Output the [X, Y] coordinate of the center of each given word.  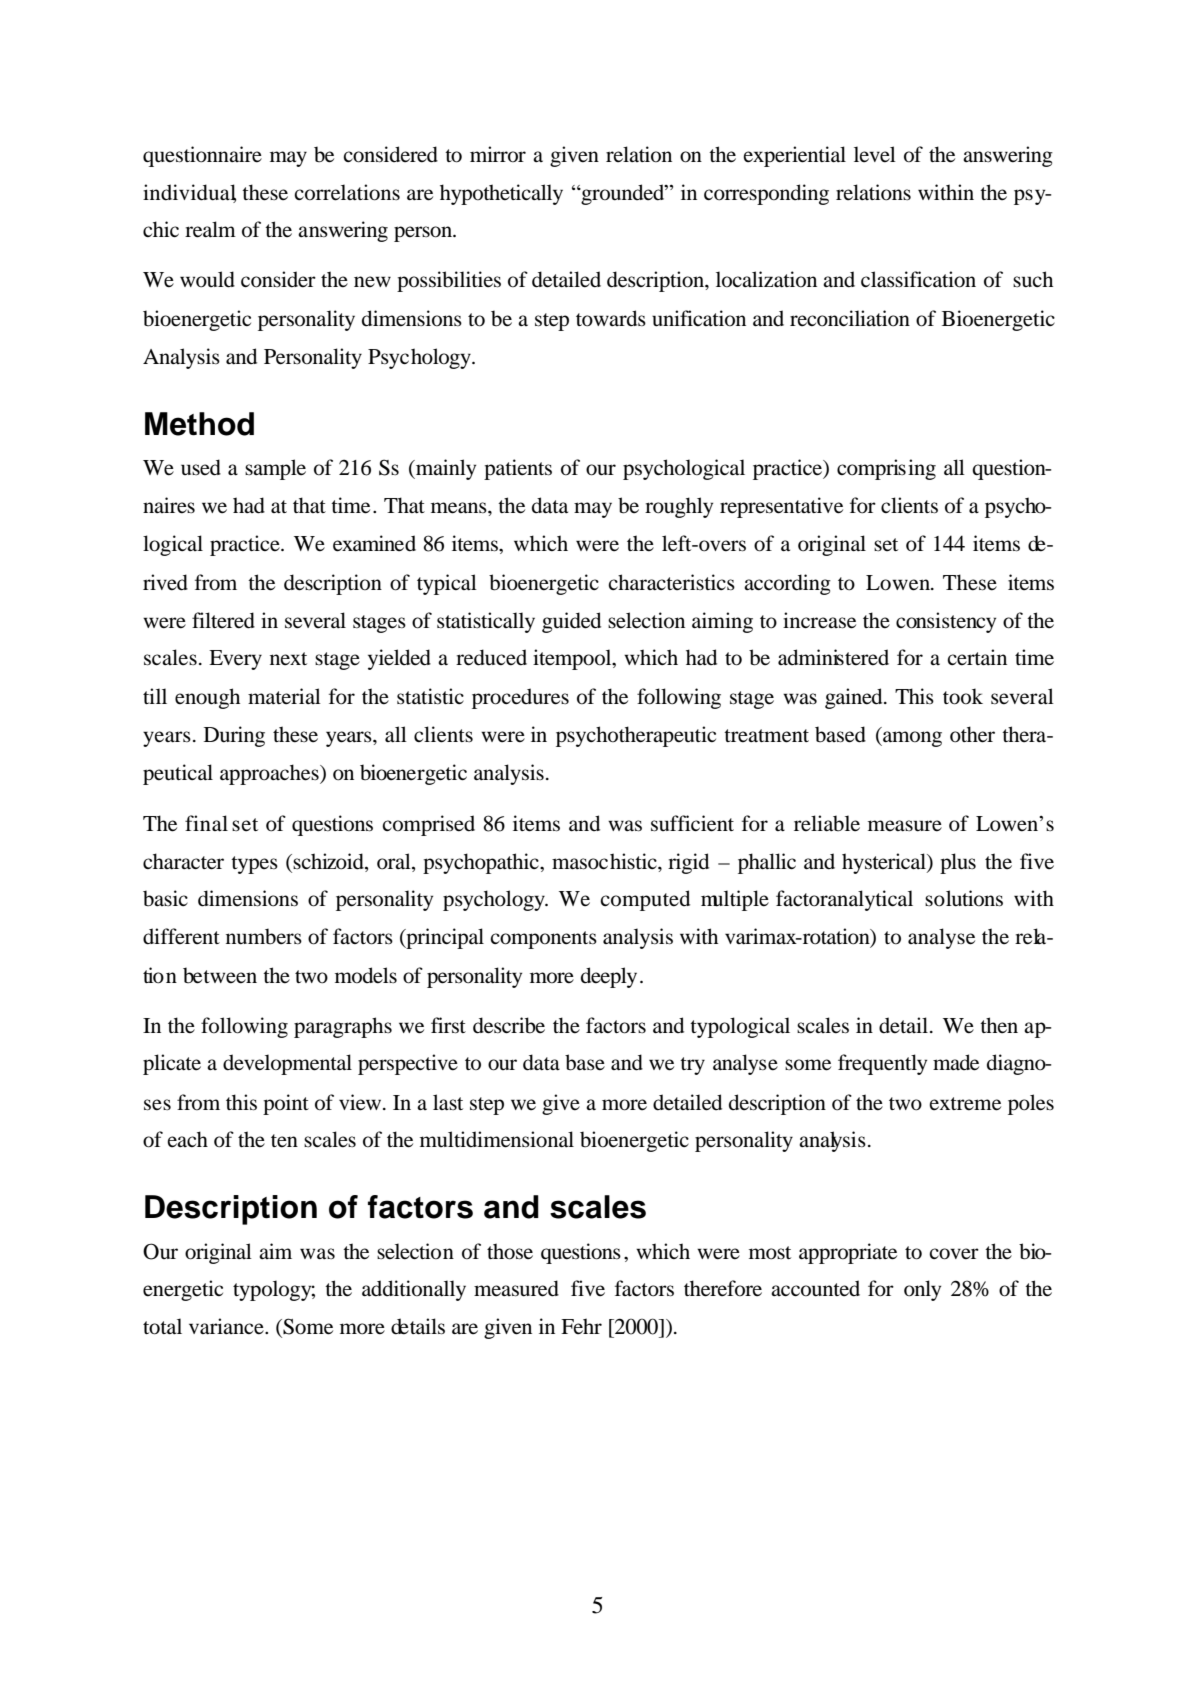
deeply [609, 977]
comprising [886, 469]
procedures [520, 698]
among [911, 739]
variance [227, 1326]
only [922, 1290]
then [999, 1025]
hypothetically [501, 194]
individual [190, 193]
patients [518, 469]
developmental [287, 1064]
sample [275, 469]
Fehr [581, 1326]
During [234, 736]
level [875, 154]
